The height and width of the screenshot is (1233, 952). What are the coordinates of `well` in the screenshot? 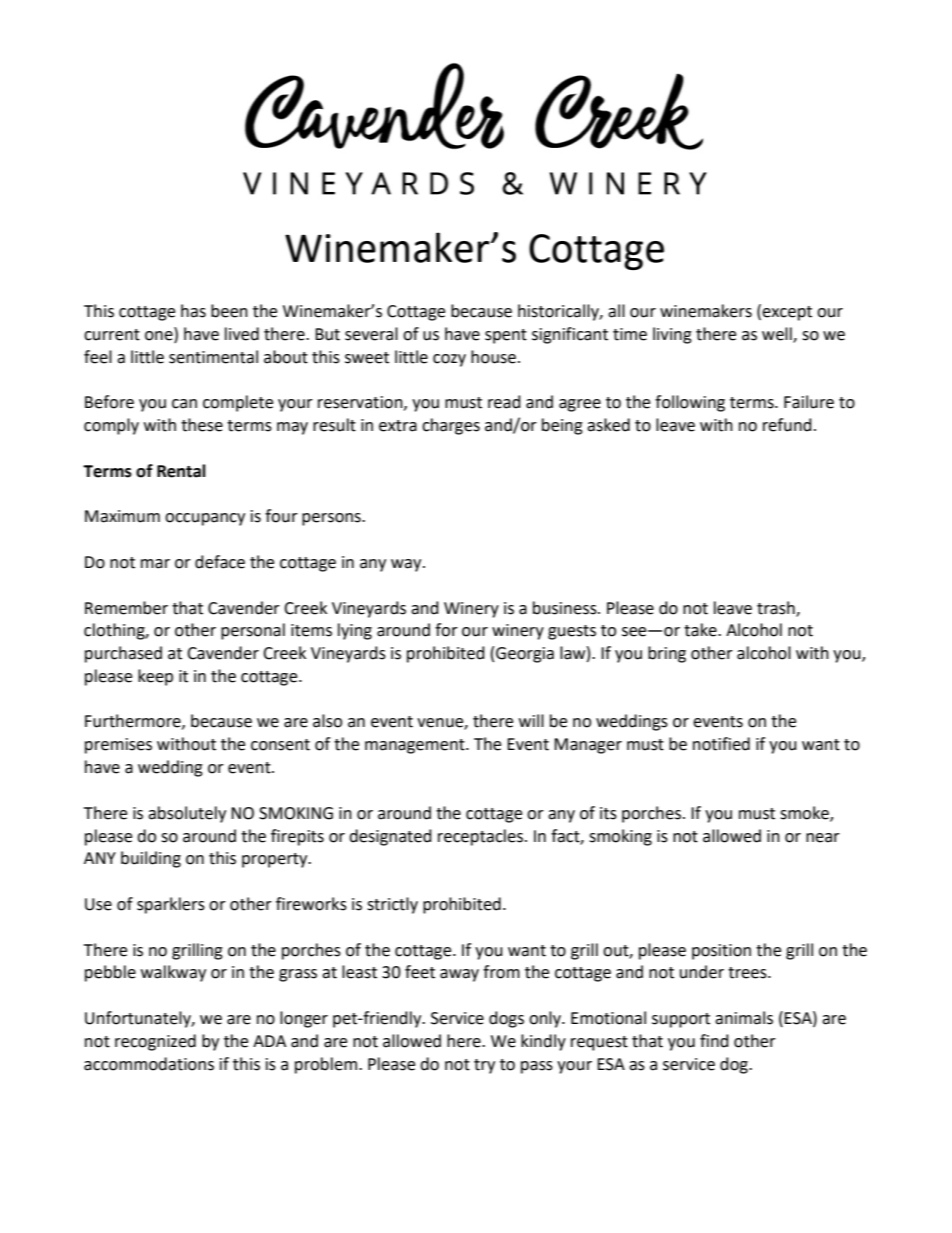 It's located at (778, 334).
